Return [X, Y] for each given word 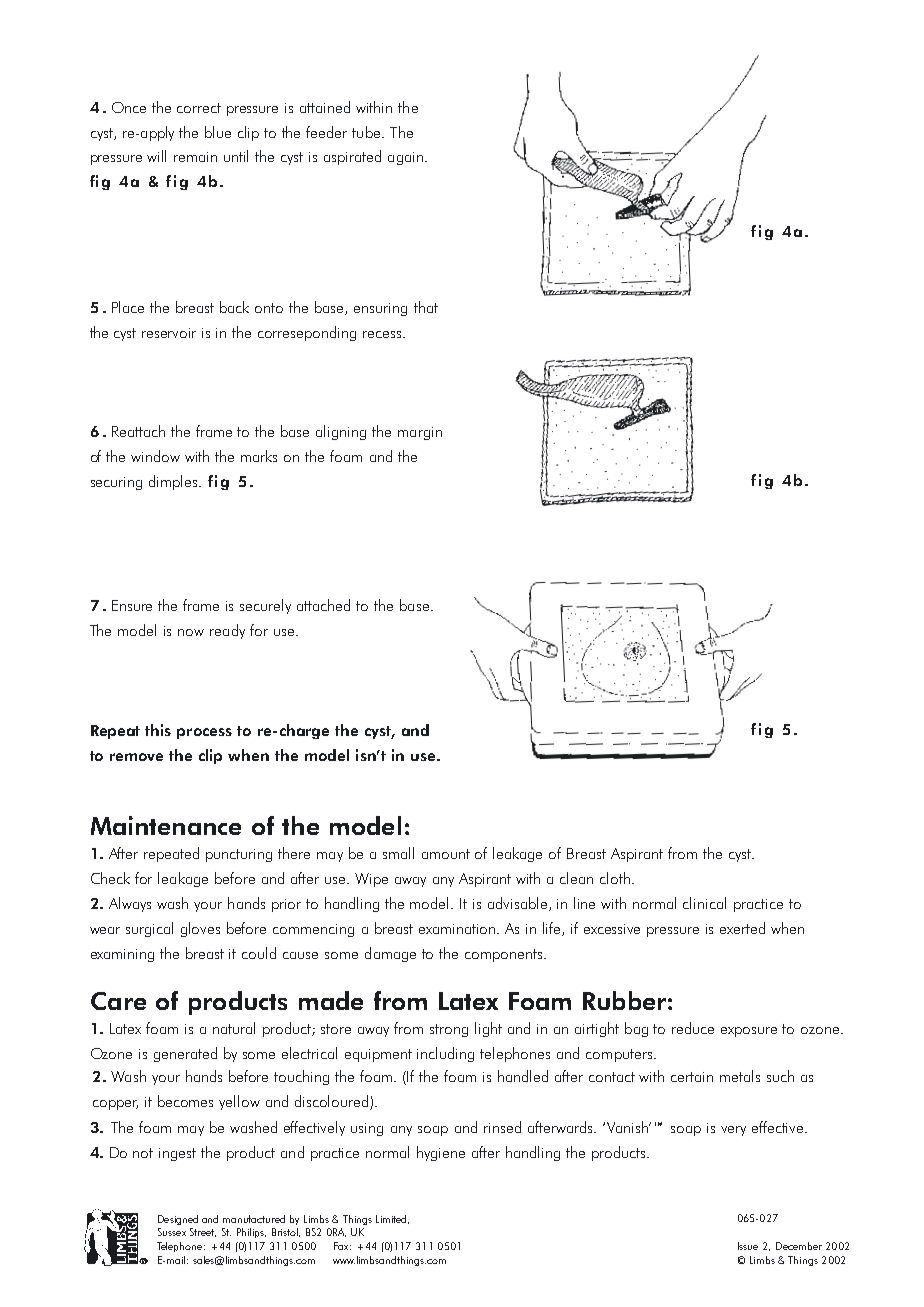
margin [420, 433]
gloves [200, 929]
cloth [616, 878]
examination [458, 929]
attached [323, 605]
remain [195, 157]
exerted [742, 928]
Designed [178, 1220]
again [405, 158]
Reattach [138, 431]
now [191, 632]
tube [366, 132]
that [426, 307]
